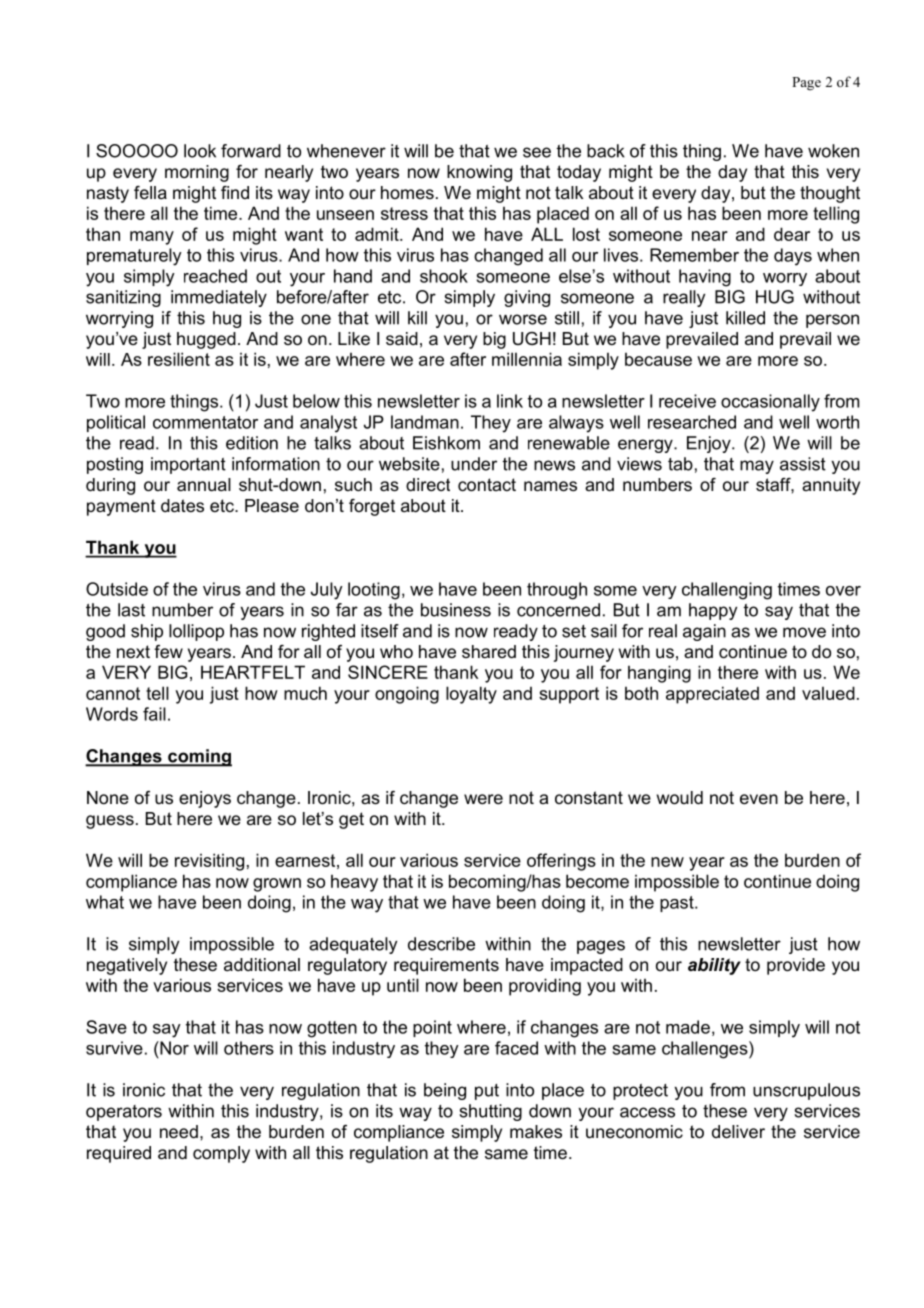  What do you see at coordinates (479, 173) in the image?
I see `knowing` at bounding box center [479, 173].
